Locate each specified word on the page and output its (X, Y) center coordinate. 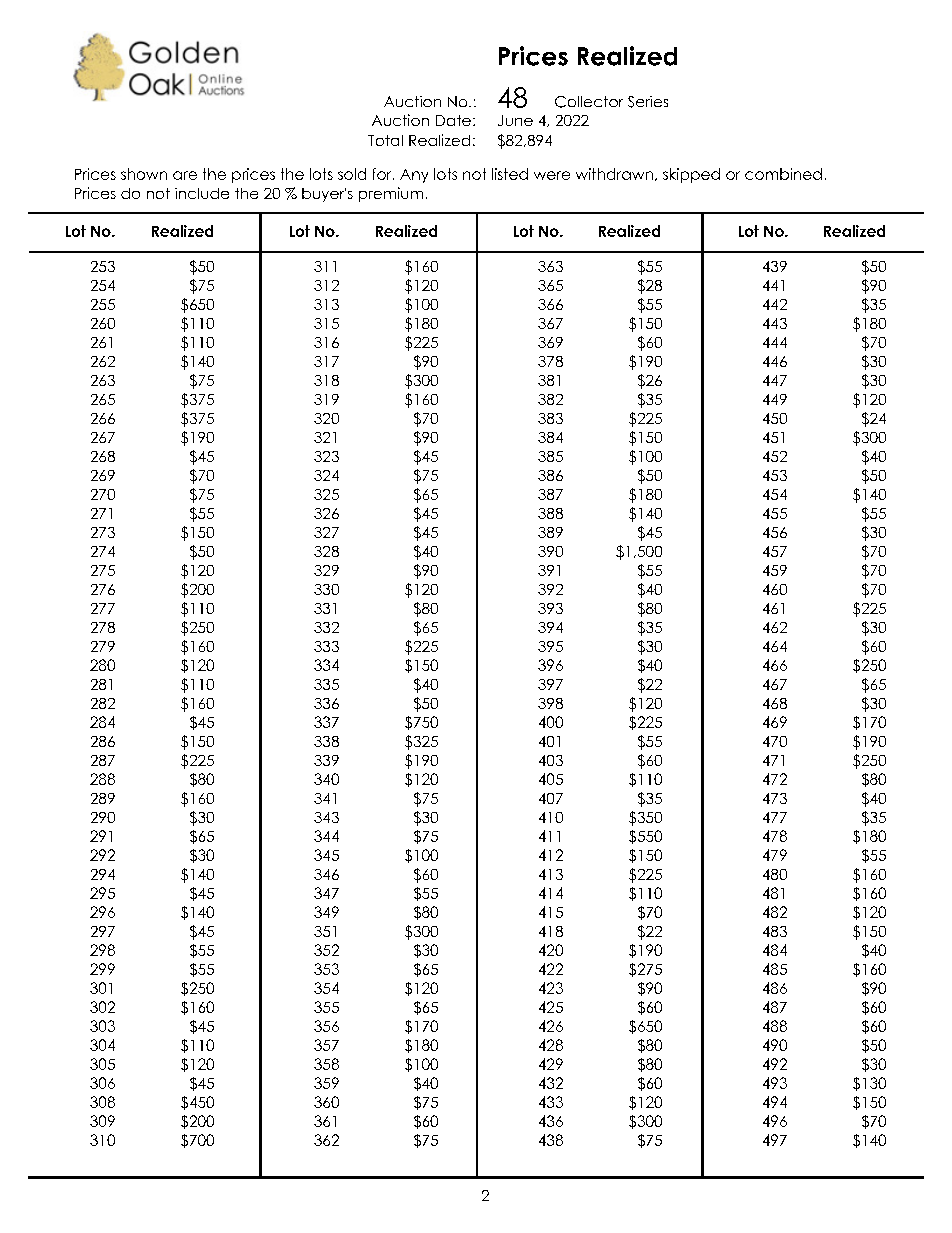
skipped (691, 175)
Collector (589, 102)
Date (453, 120)
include (202, 193)
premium (391, 194)
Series (648, 102)
